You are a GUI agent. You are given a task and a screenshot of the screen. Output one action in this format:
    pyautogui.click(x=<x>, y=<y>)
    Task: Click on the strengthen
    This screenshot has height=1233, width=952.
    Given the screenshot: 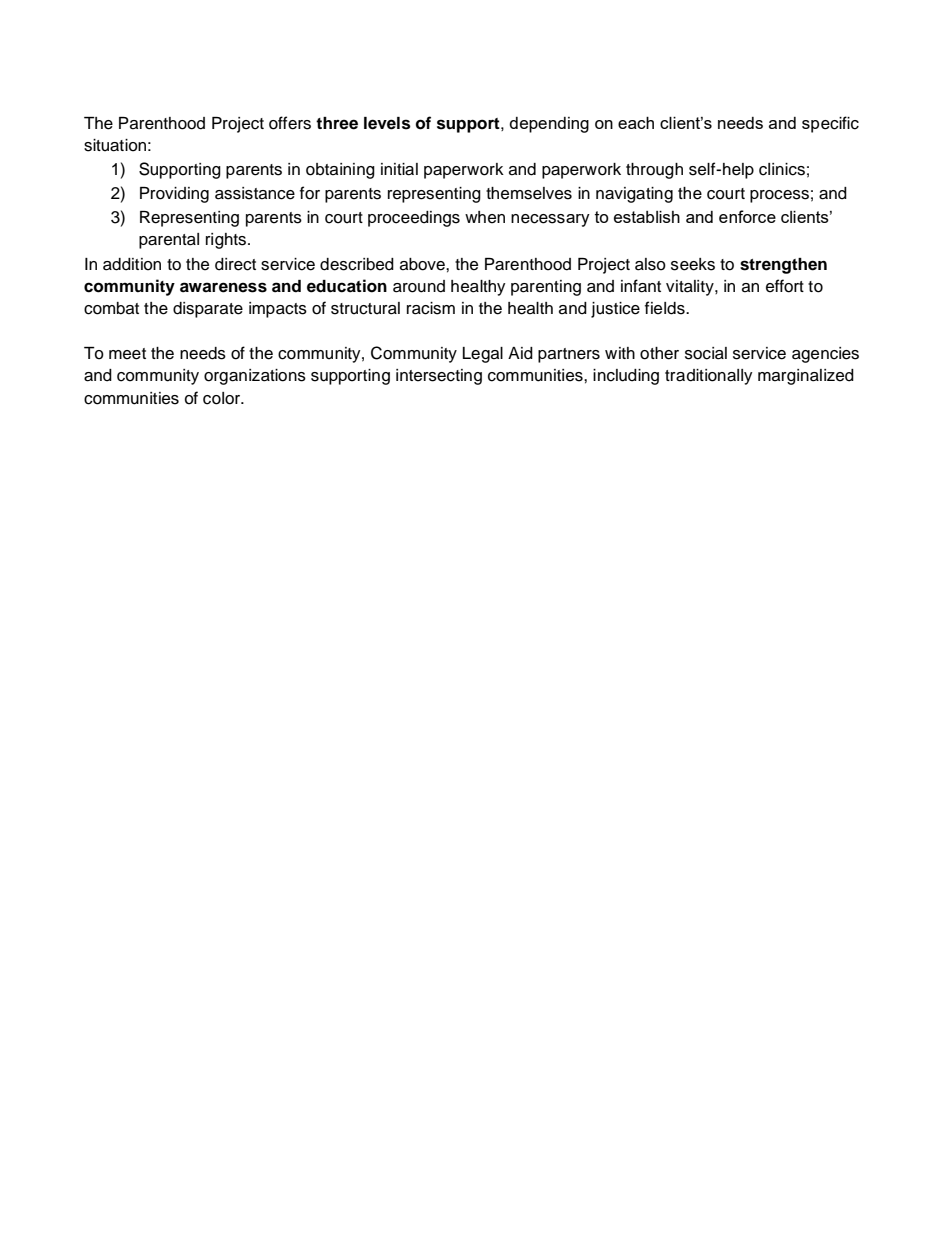 What is the action you would take?
    pyautogui.click(x=783, y=266)
